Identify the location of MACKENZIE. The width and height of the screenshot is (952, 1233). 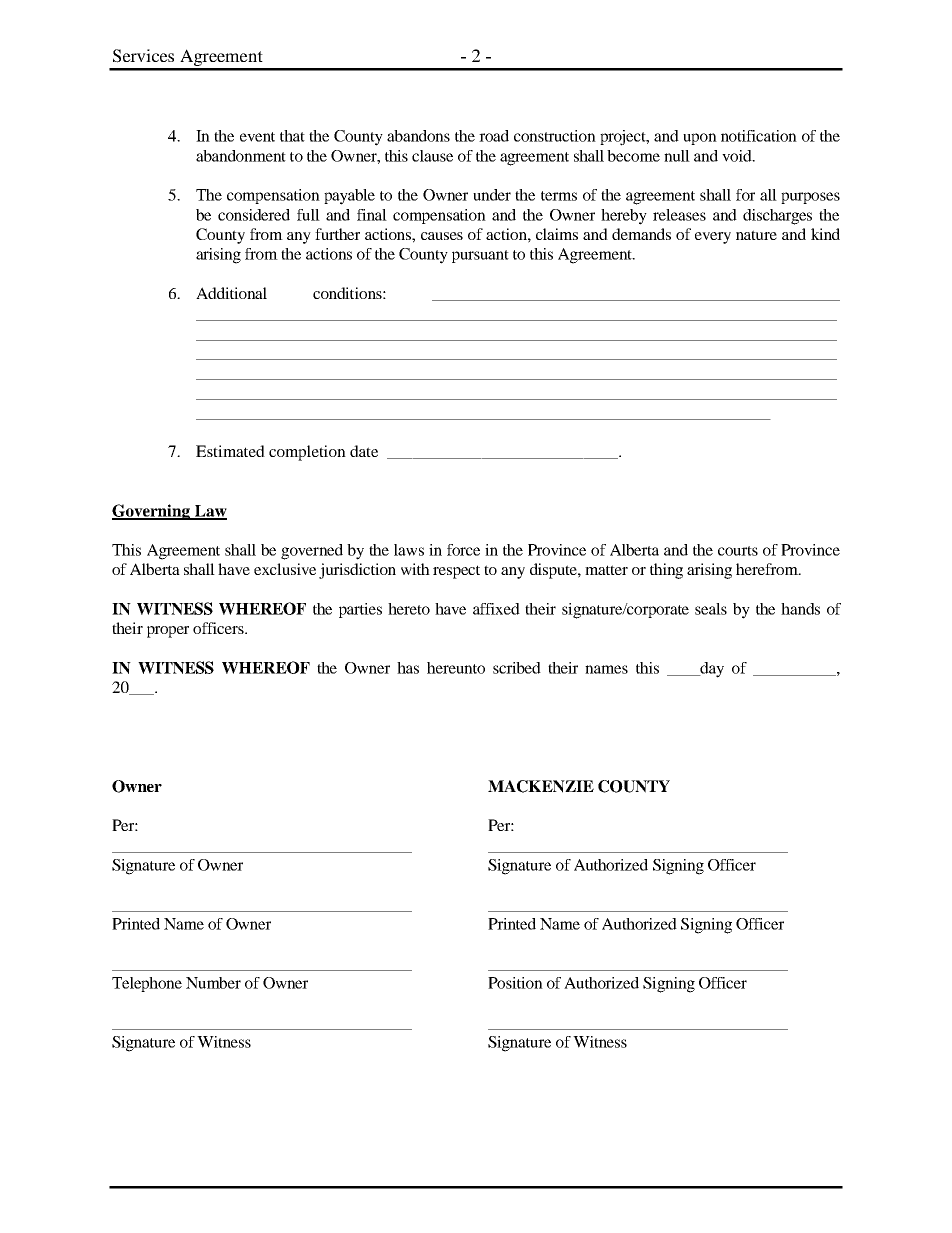
(541, 786).
